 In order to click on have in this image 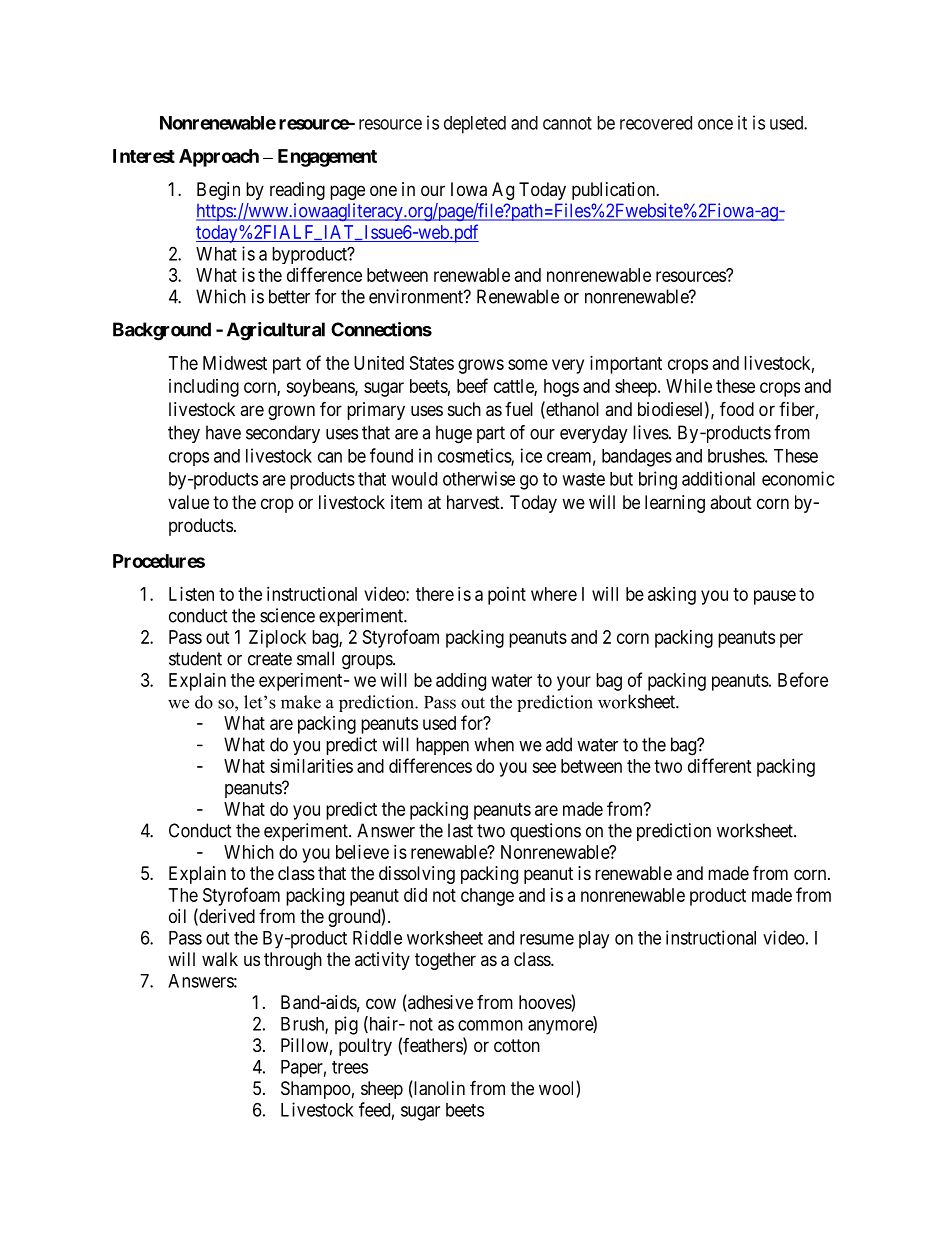, I will do `click(223, 432)`.
